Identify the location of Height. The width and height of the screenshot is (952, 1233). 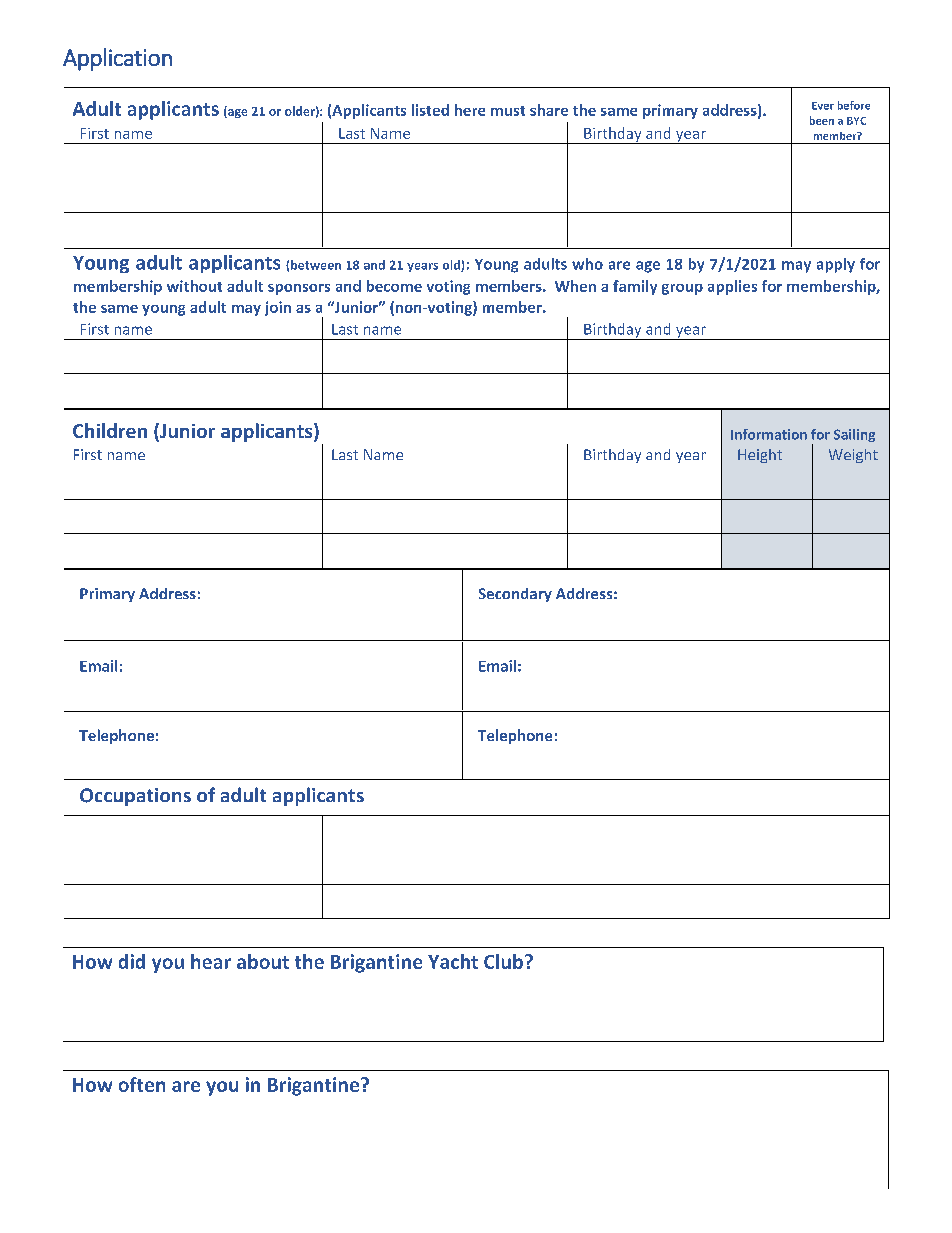
(760, 456).
